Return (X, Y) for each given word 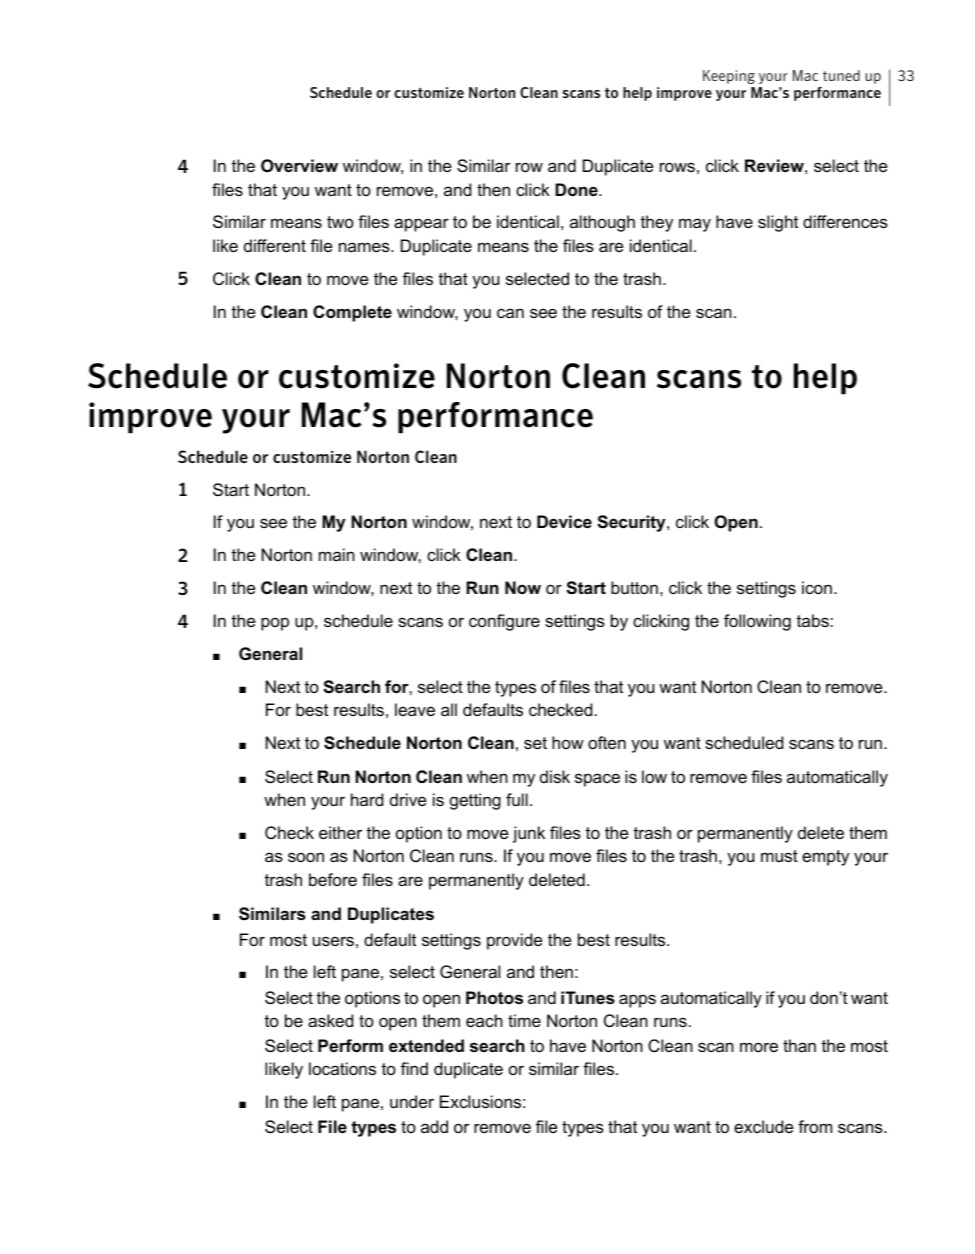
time (524, 1020)
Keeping (729, 77)
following (757, 622)
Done (577, 189)
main (337, 554)
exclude (763, 1126)
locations (342, 1068)
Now (523, 587)
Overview (299, 165)
